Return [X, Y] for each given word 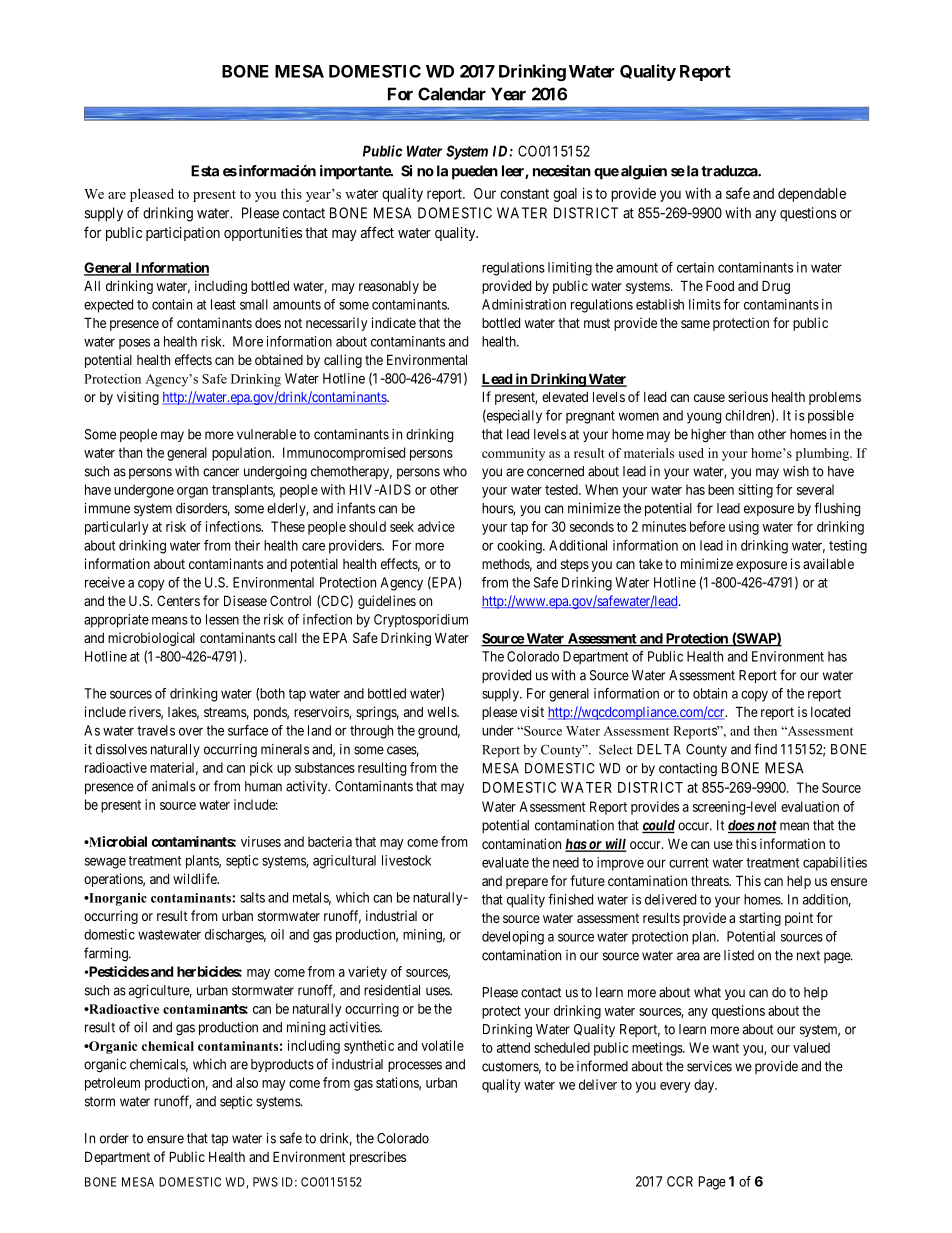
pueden [475, 172]
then [765, 731]
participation [183, 234]
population [243, 454]
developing [513, 938]
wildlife [196, 878]
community [513, 454]
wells [442, 711]
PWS [265, 1182]
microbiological [151, 639]
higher [708, 436]
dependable [812, 195]
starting [760, 919]
